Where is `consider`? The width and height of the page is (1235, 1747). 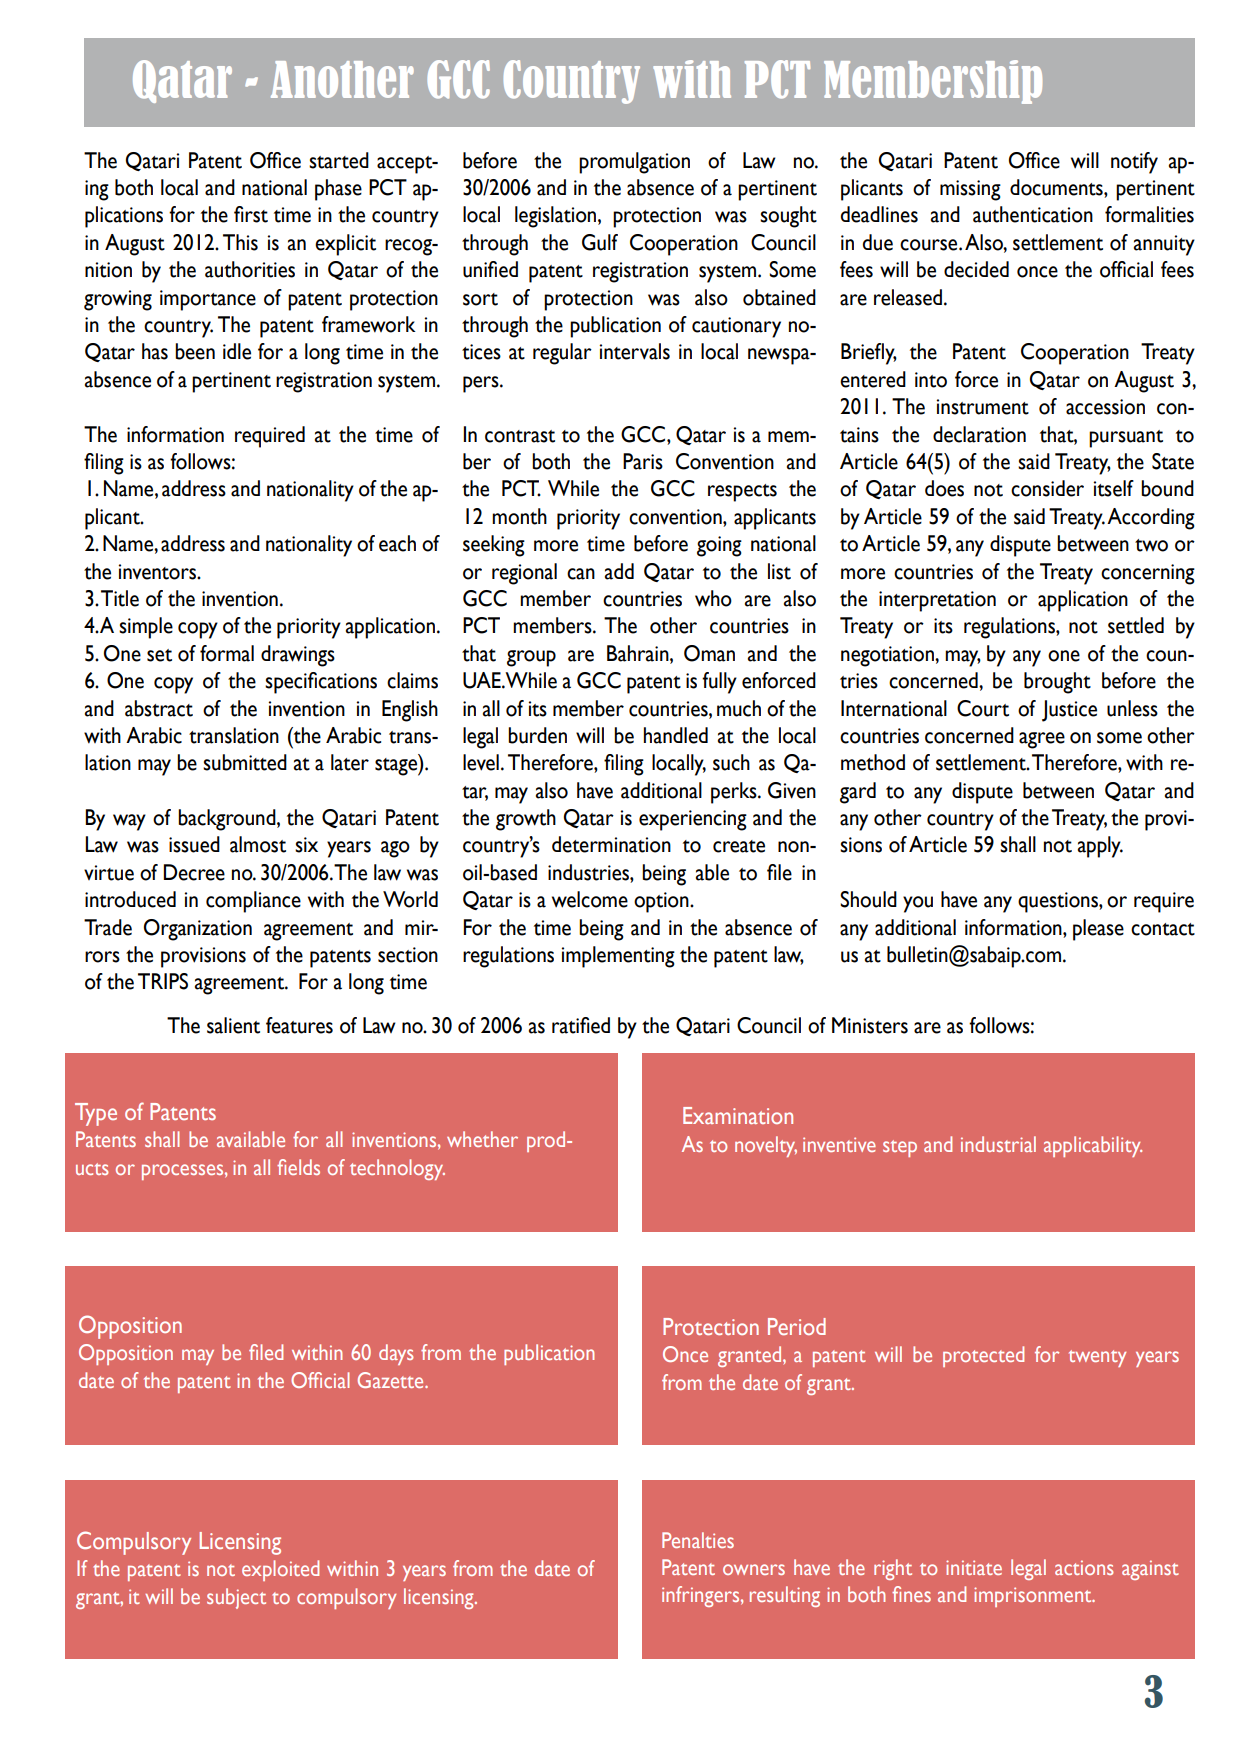 consider is located at coordinates (1047, 488).
